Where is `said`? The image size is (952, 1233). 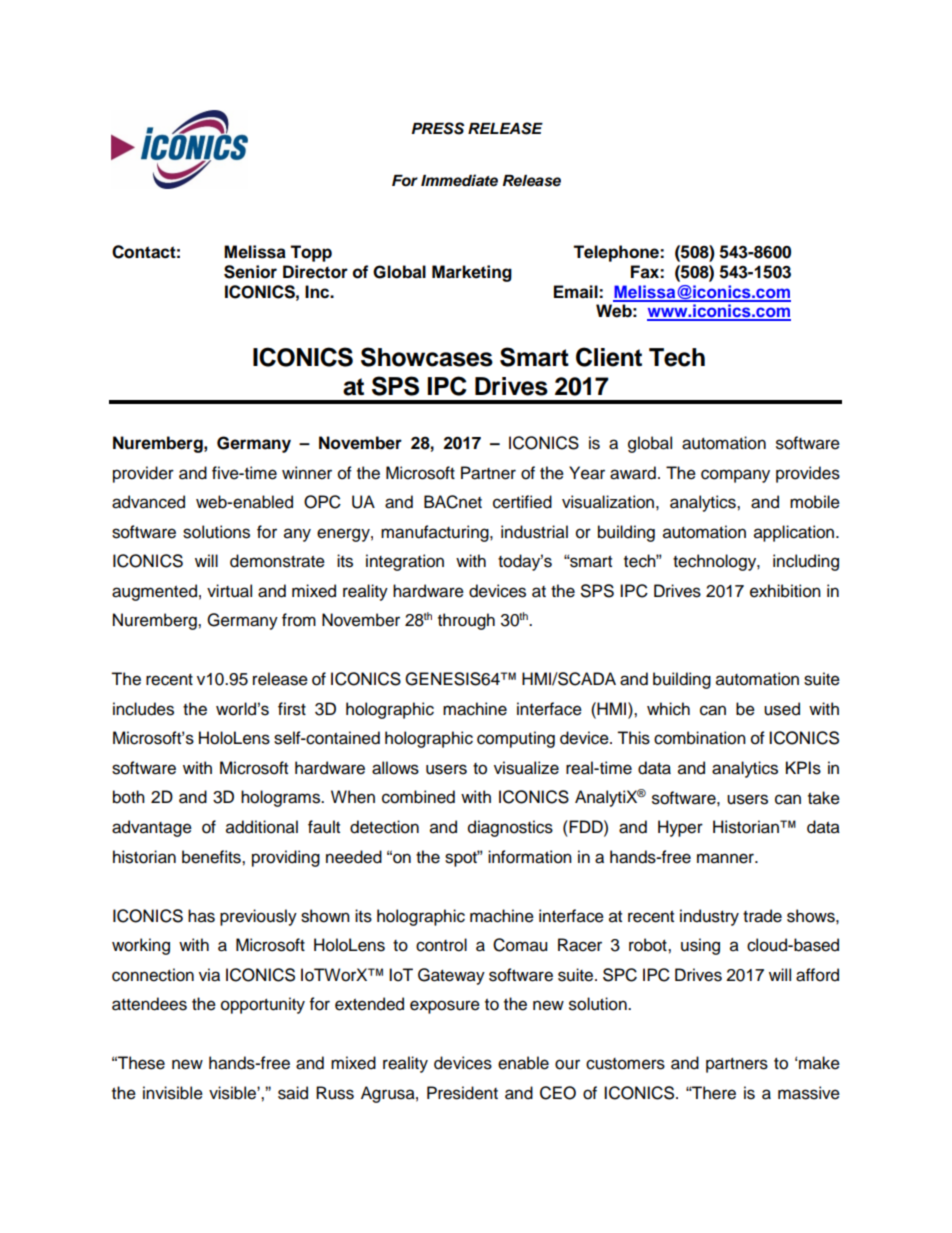 said is located at coordinates (293, 1093).
